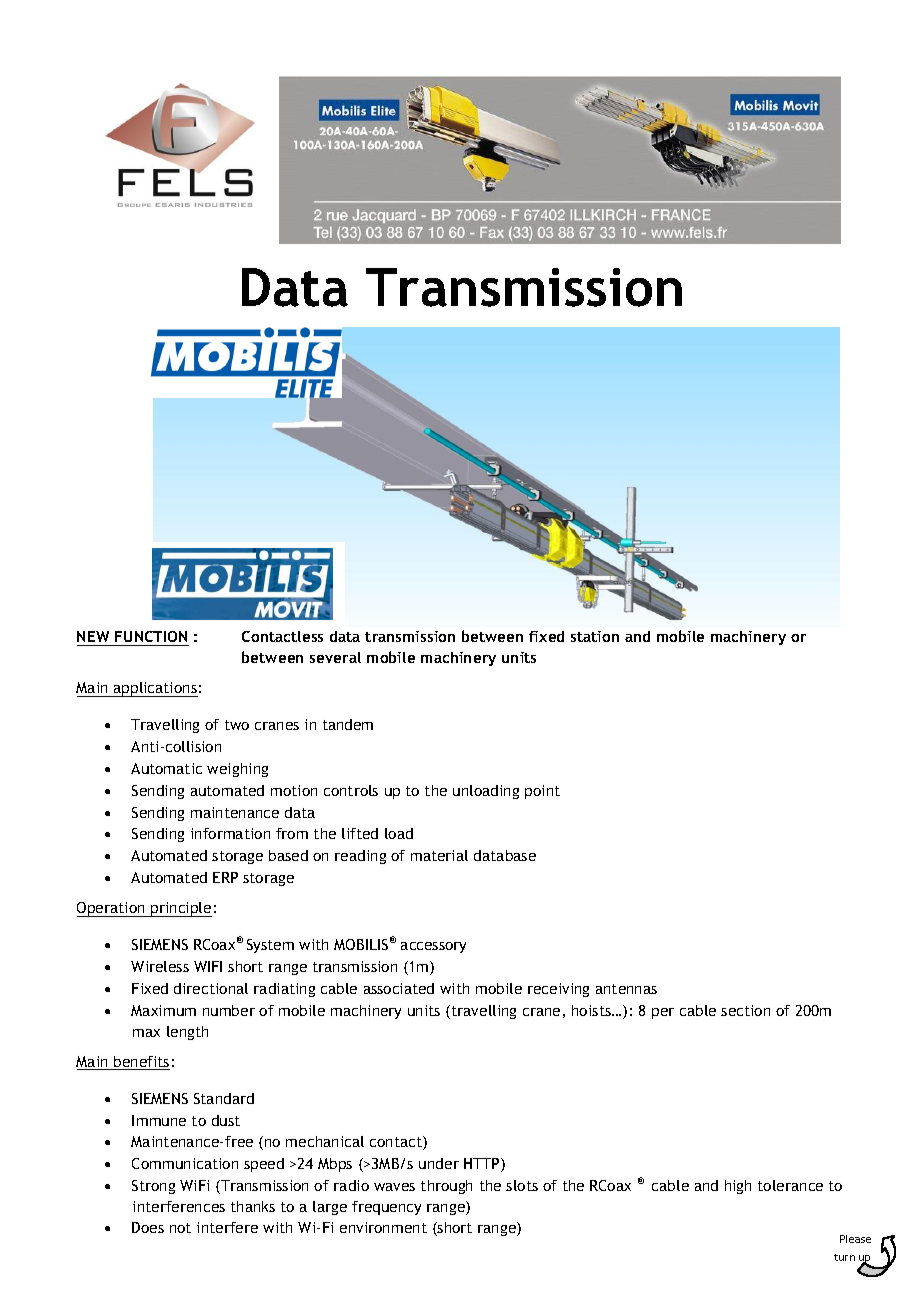 The image size is (924, 1308). I want to click on Wireless, so click(160, 966).
